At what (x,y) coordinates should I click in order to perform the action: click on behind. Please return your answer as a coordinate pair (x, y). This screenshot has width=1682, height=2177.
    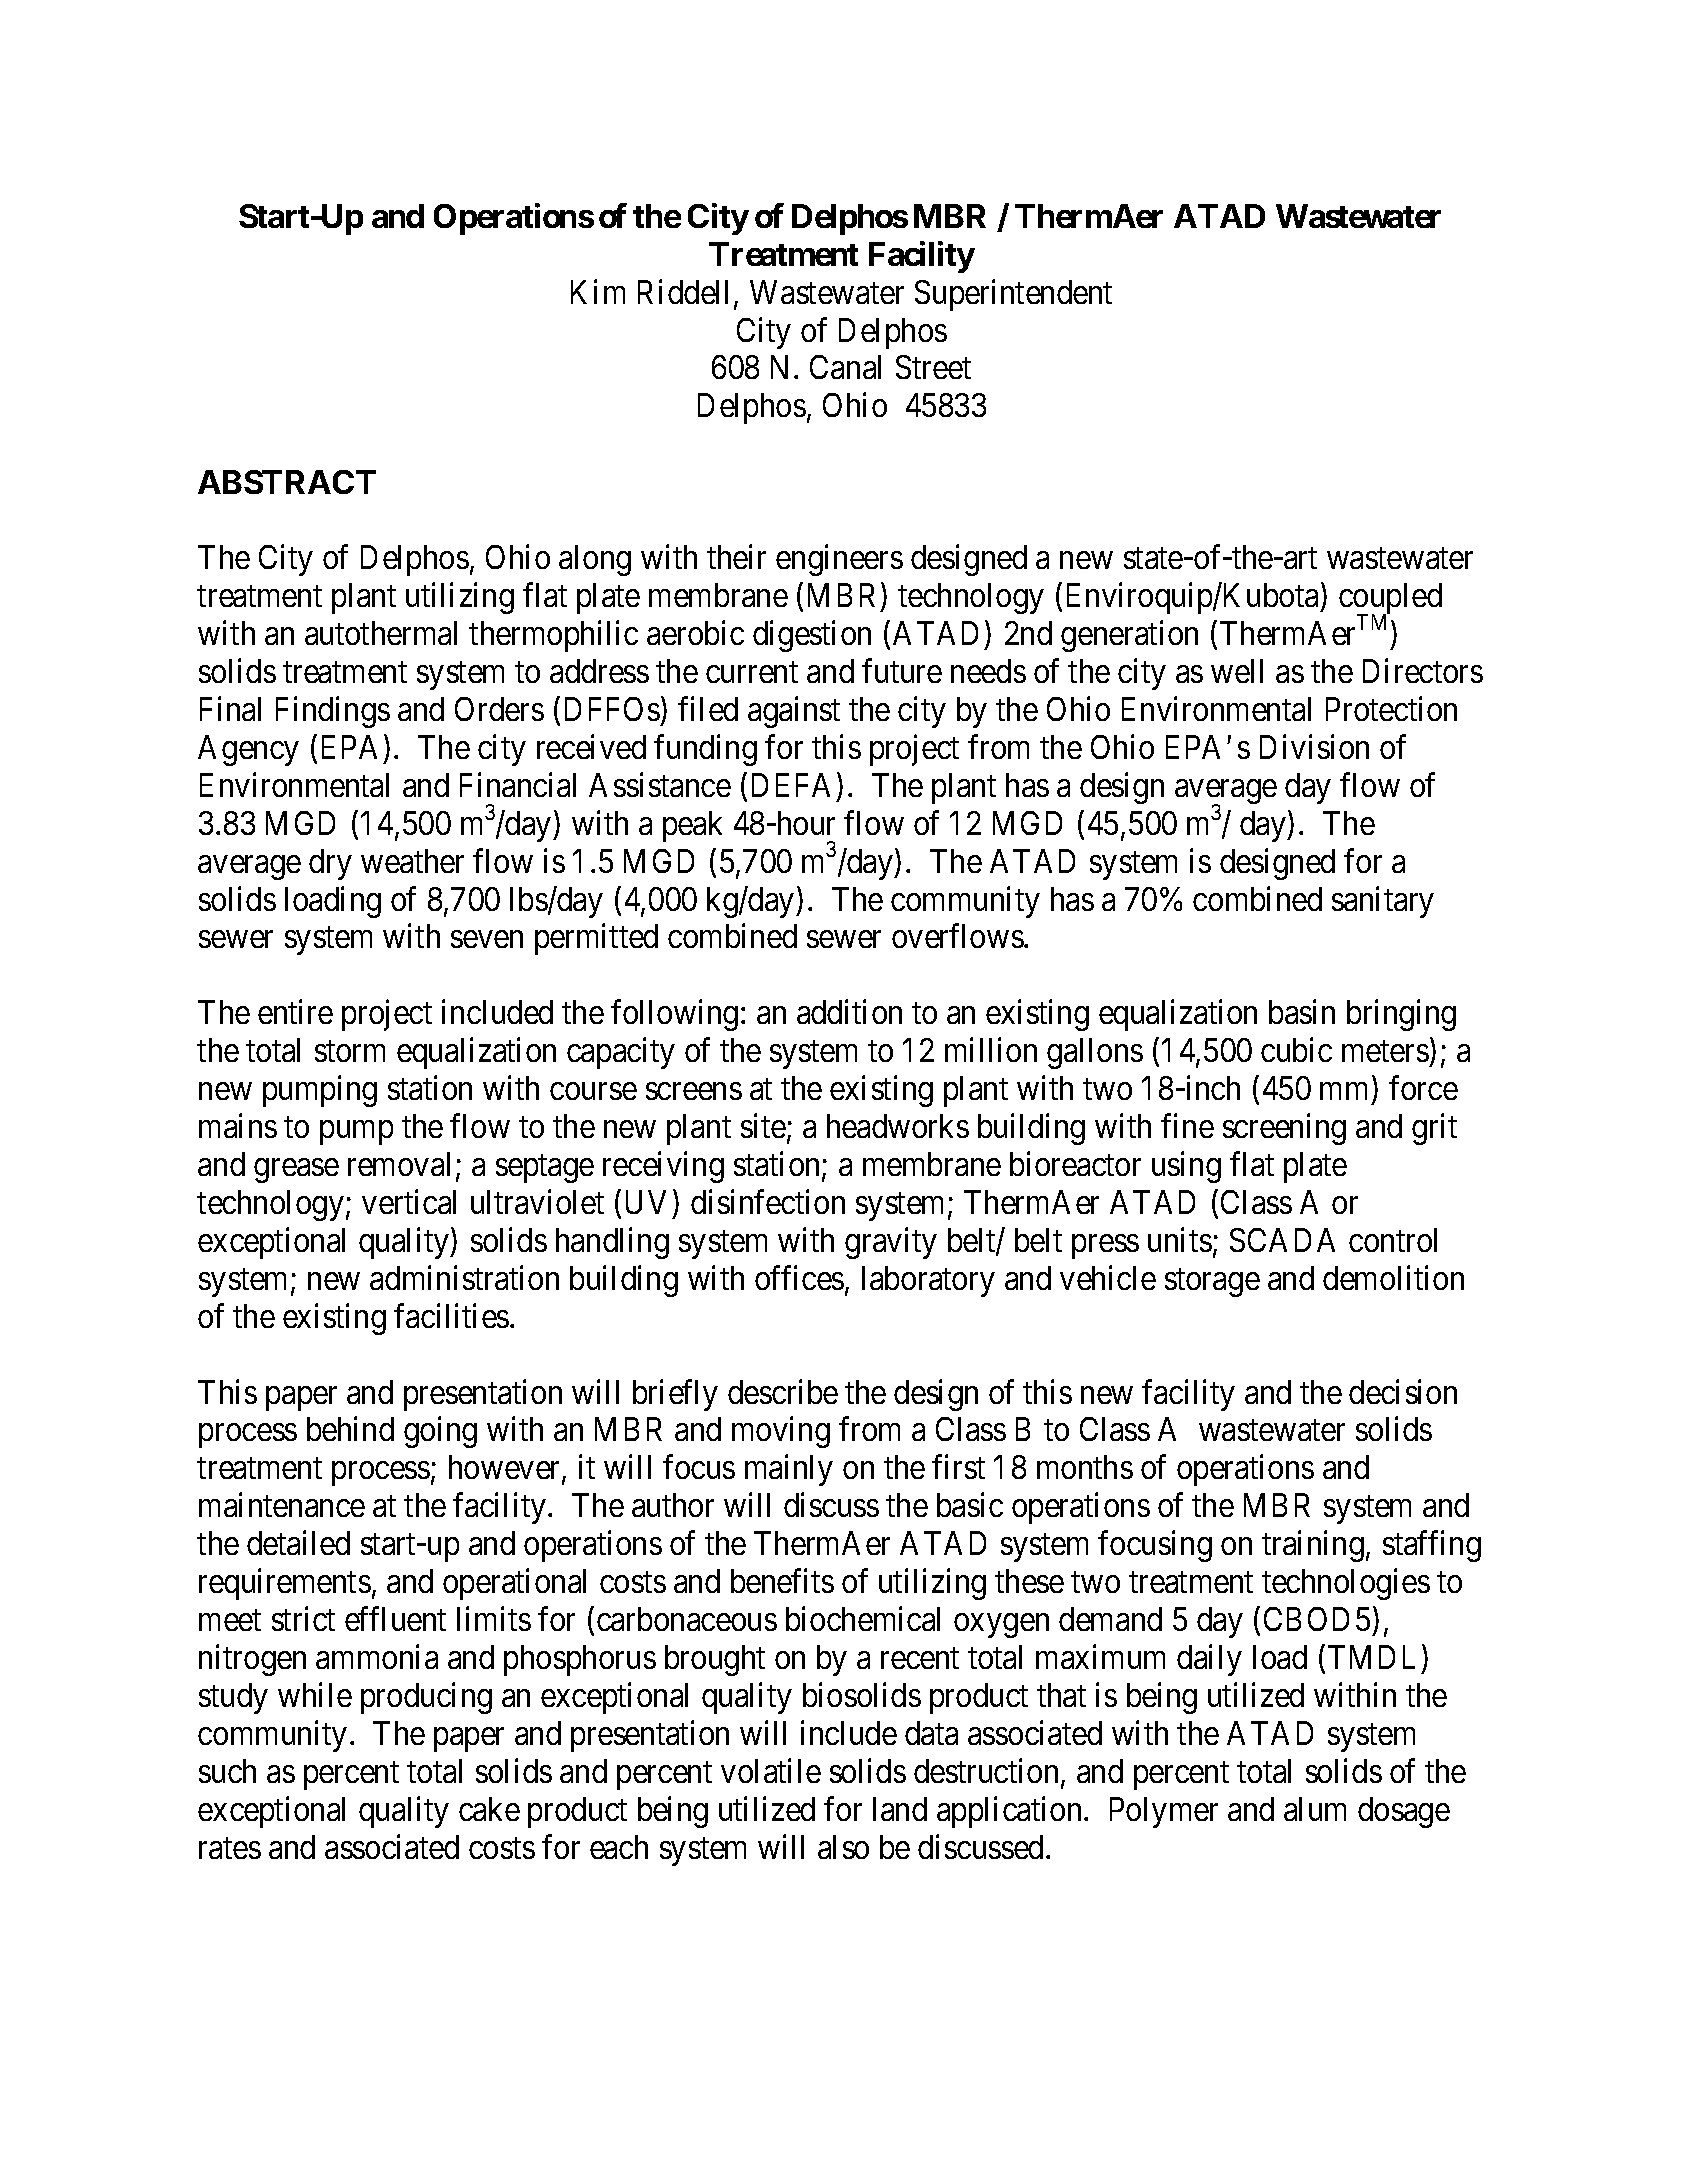
    Looking at the image, I should click on (350, 1429).
